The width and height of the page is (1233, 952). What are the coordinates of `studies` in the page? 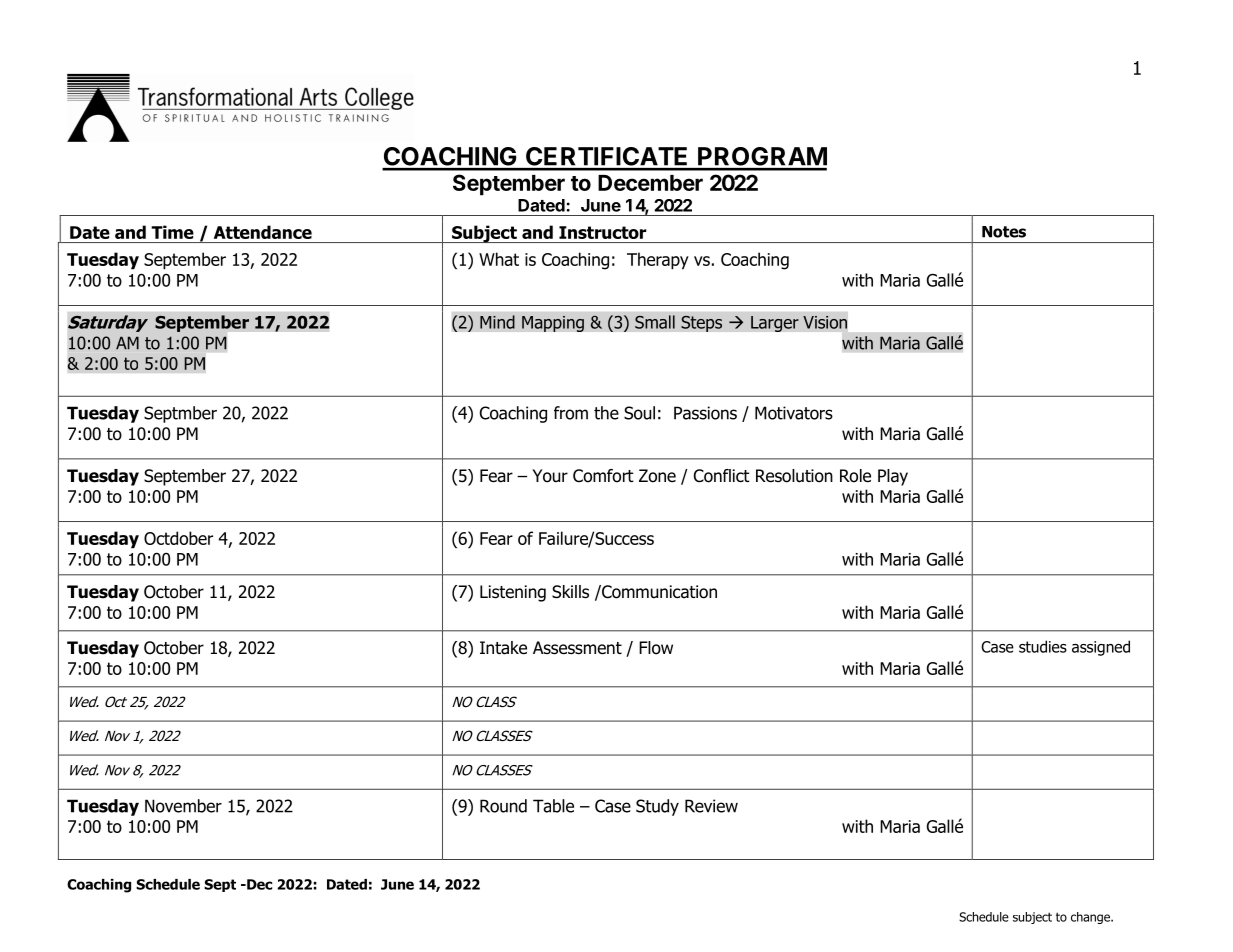 It's located at (1043, 646).
